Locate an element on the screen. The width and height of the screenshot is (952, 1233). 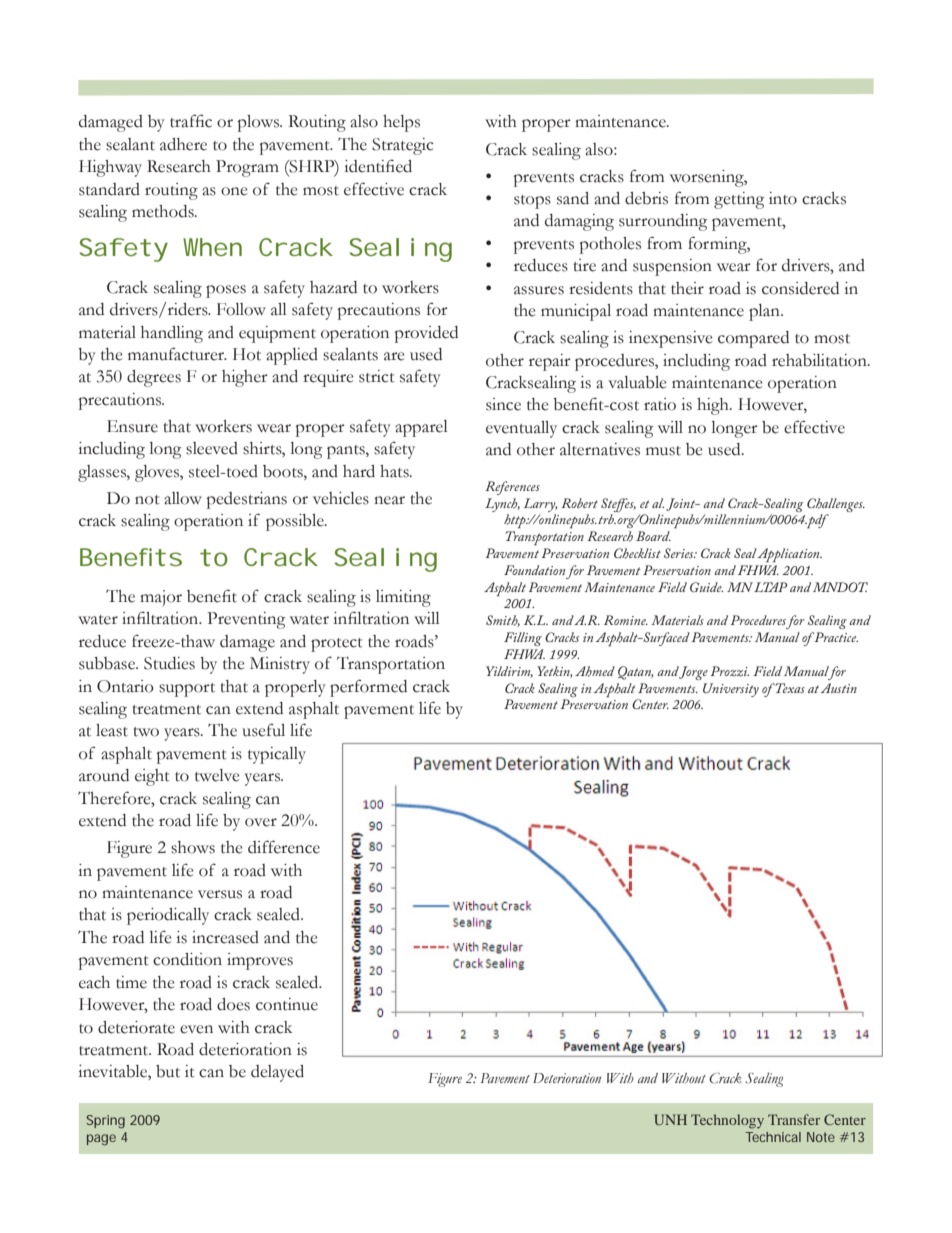
adhere is located at coordinates (183, 144).
